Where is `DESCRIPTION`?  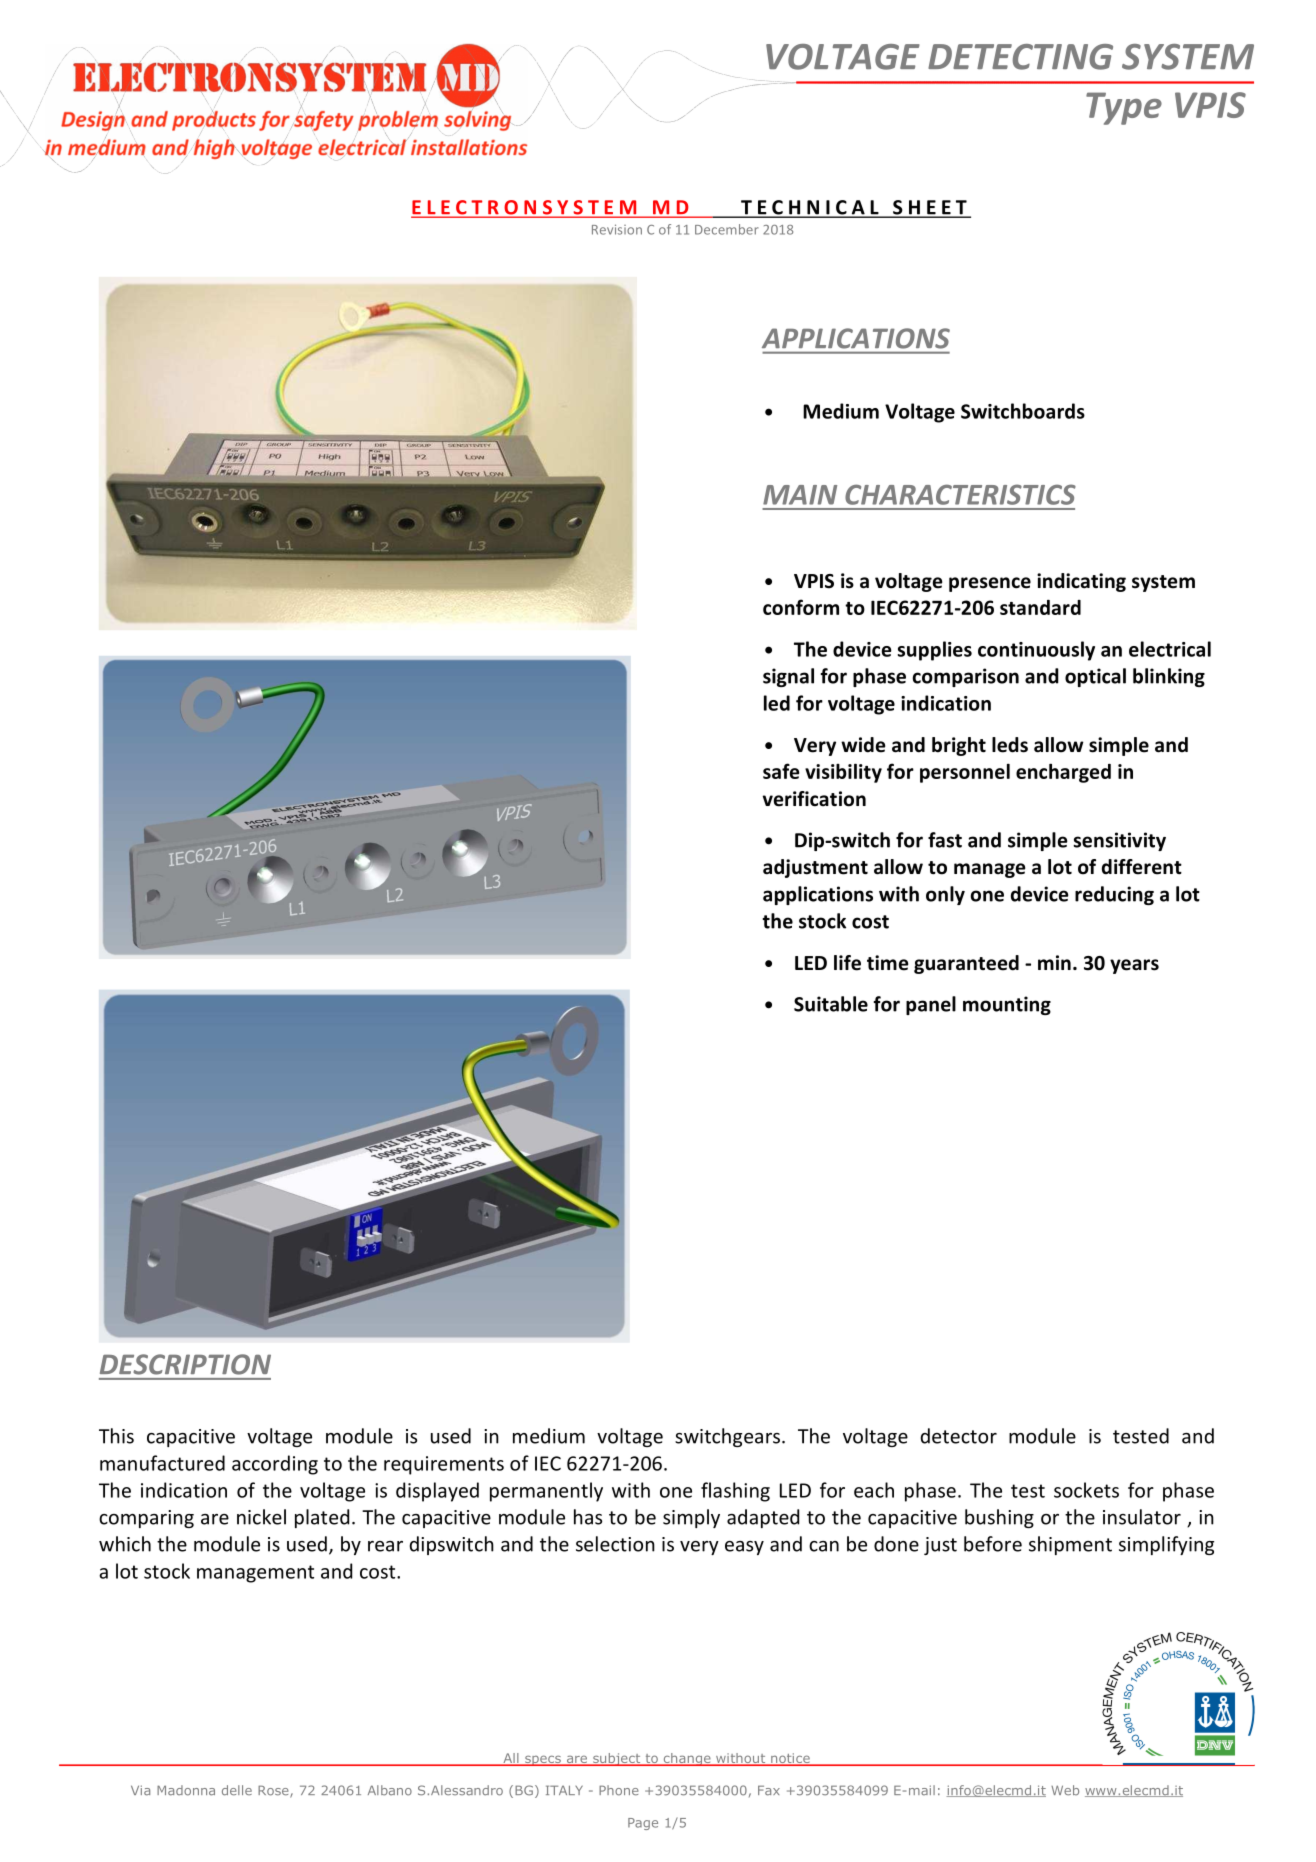 DESCRIPTION is located at coordinates (185, 1364).
